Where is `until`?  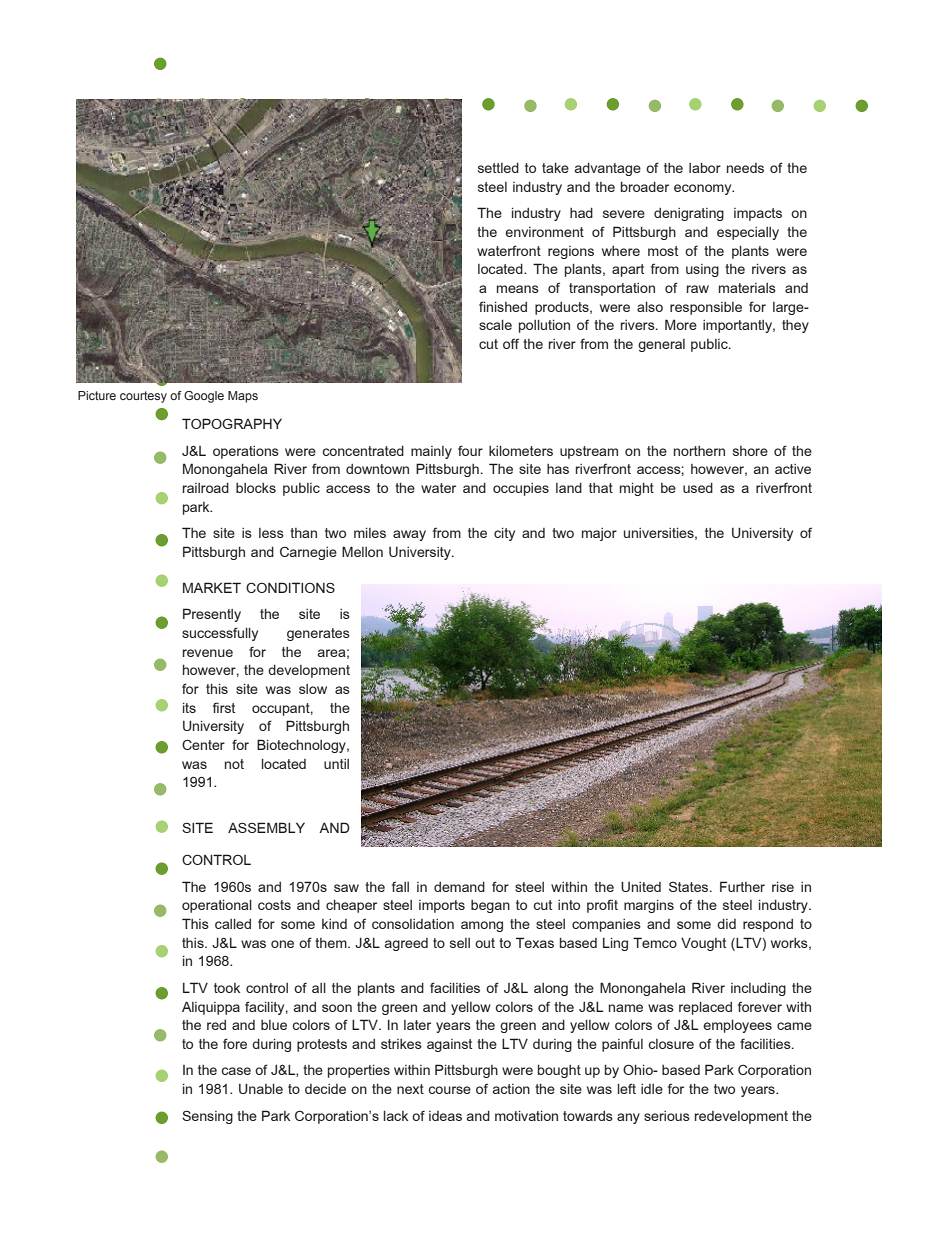
until is located at coordinates (336, 764).
